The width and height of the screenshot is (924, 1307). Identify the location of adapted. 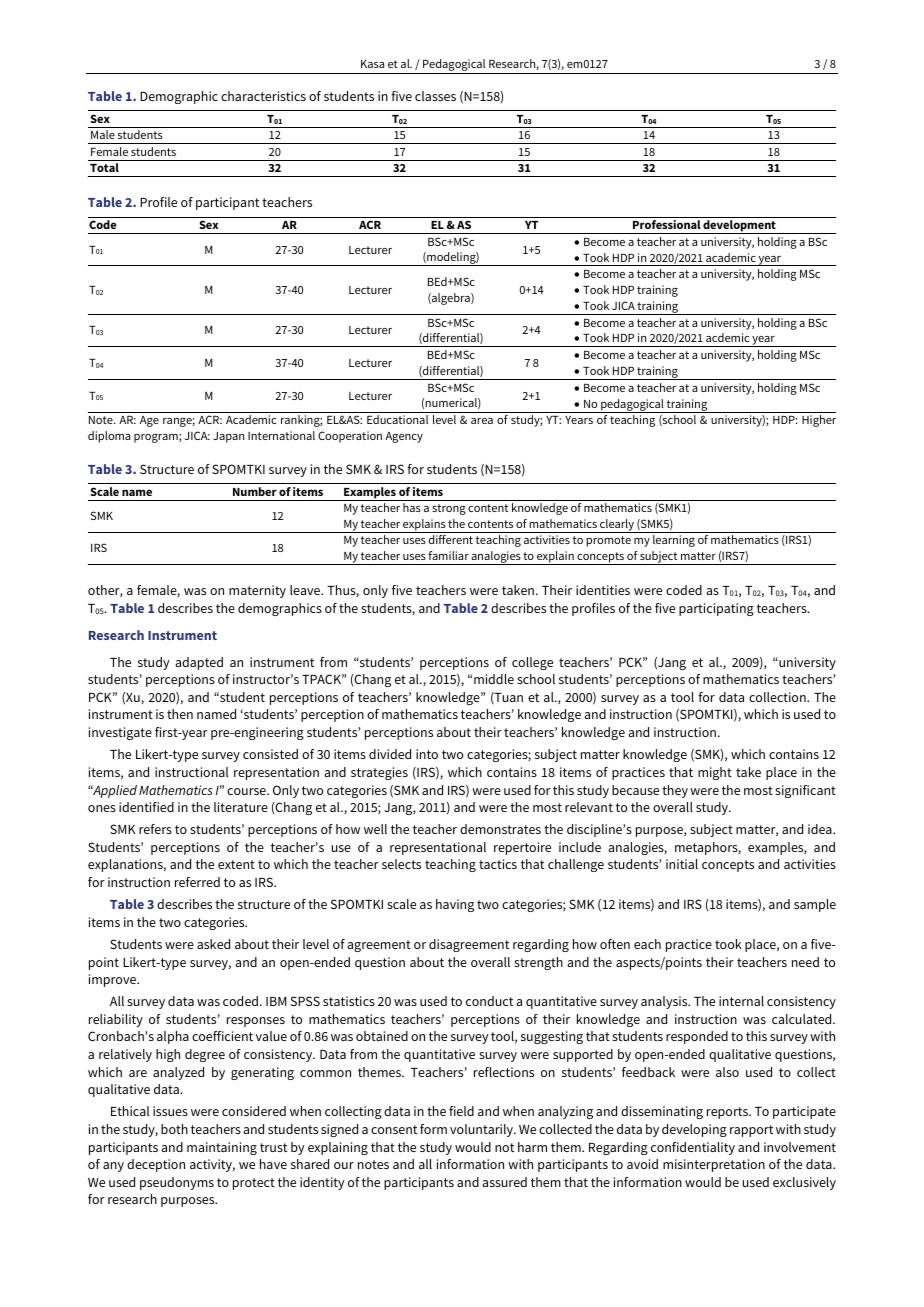
(199, 663).
